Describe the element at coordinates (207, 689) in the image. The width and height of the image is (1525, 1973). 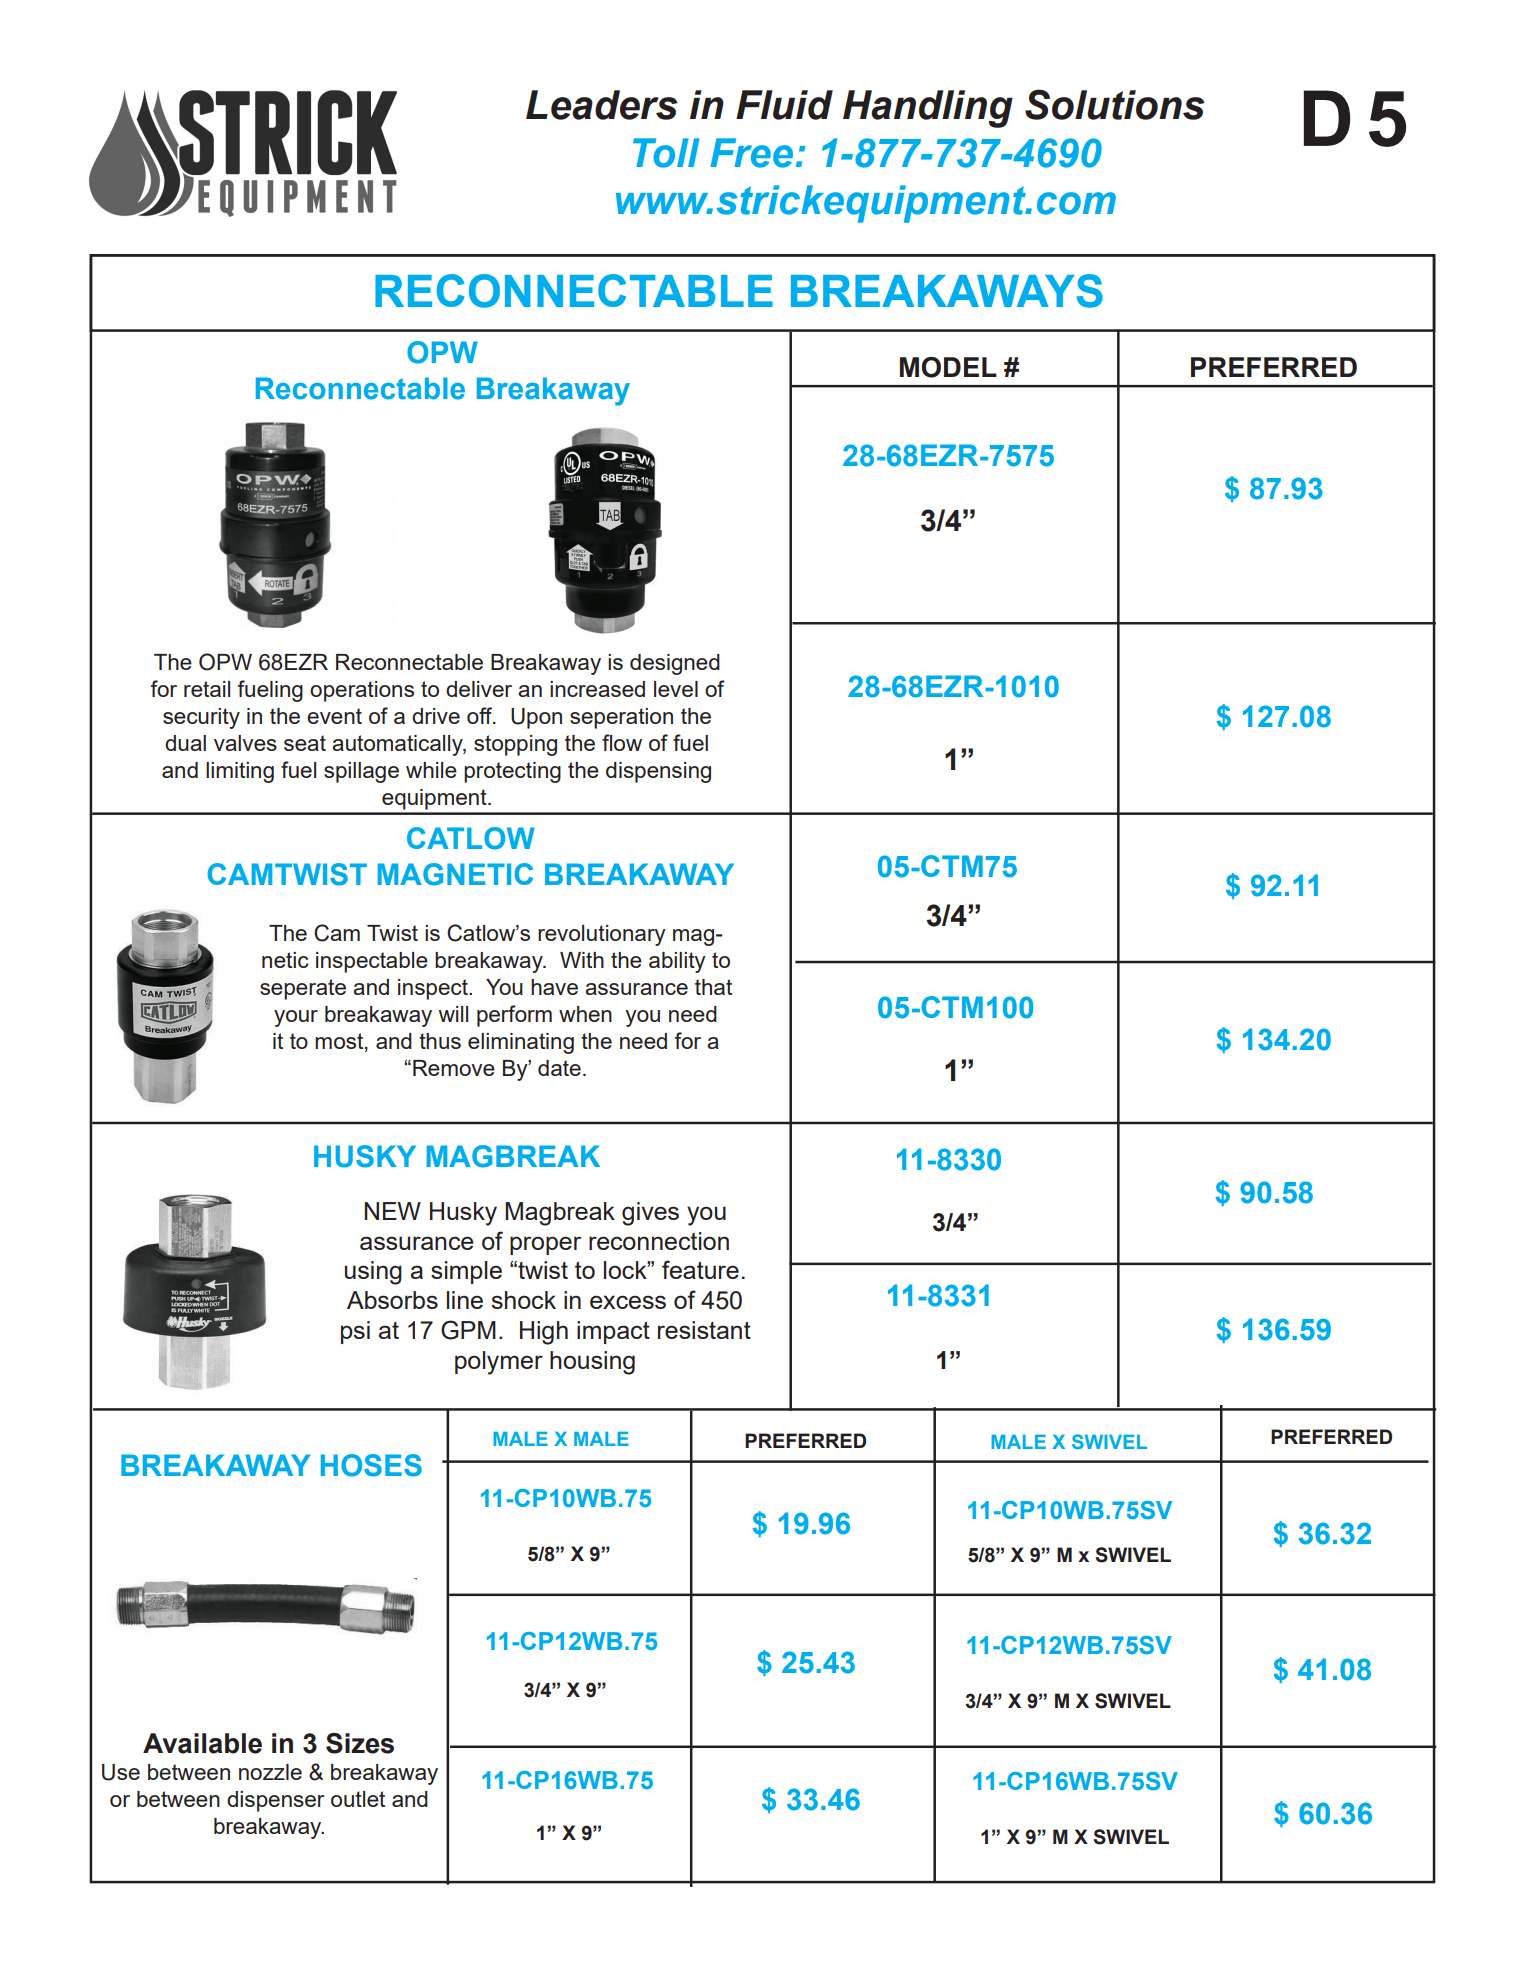
I see `retail` at that location.
